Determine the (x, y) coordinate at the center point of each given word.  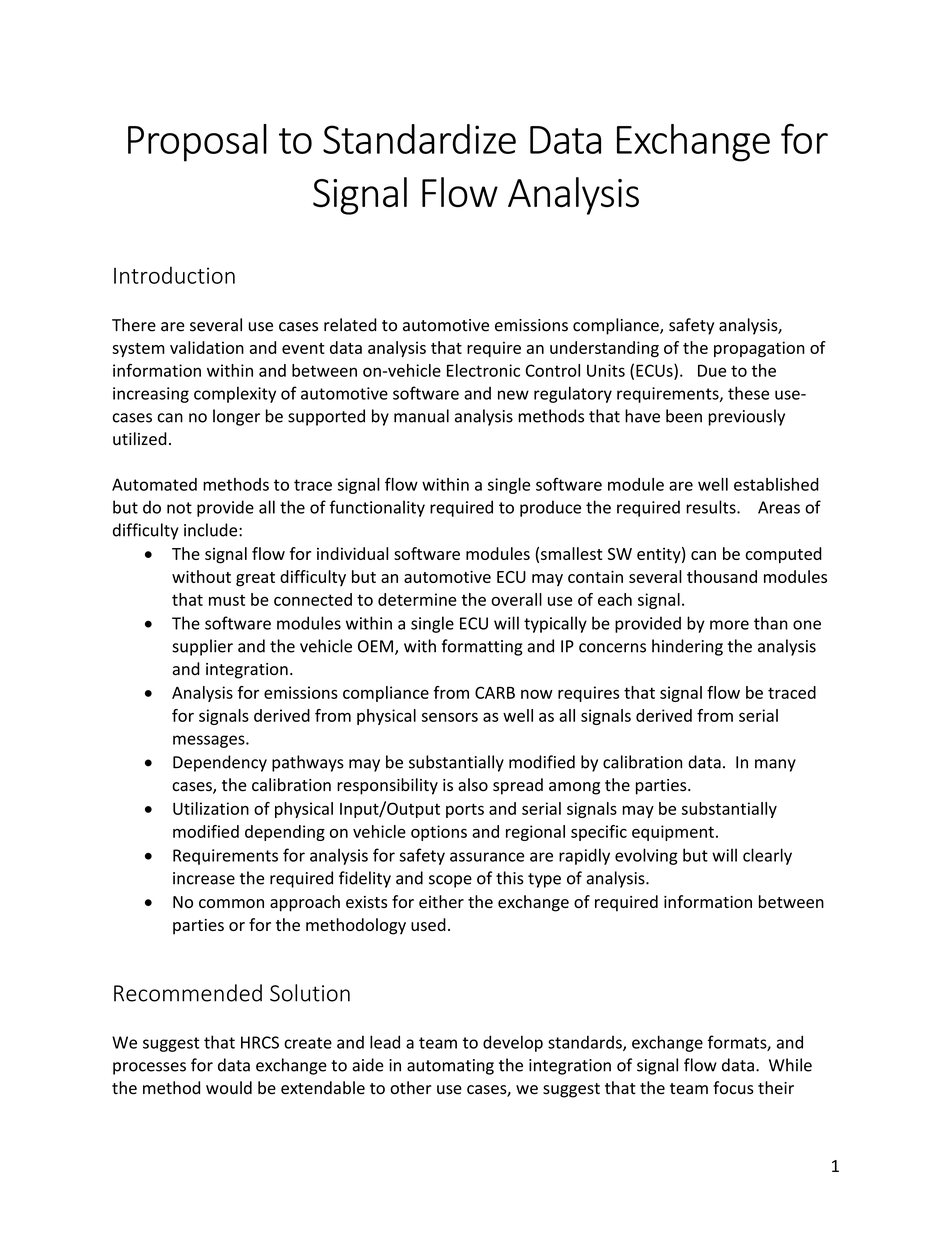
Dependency (220, 763)
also (473, 785)
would (229, 1087)
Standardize (419, 139)
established (776, 484)
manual (421, 416)
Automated (154, 484)
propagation (759, 349)
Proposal (197, 143)
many (775, 765)
